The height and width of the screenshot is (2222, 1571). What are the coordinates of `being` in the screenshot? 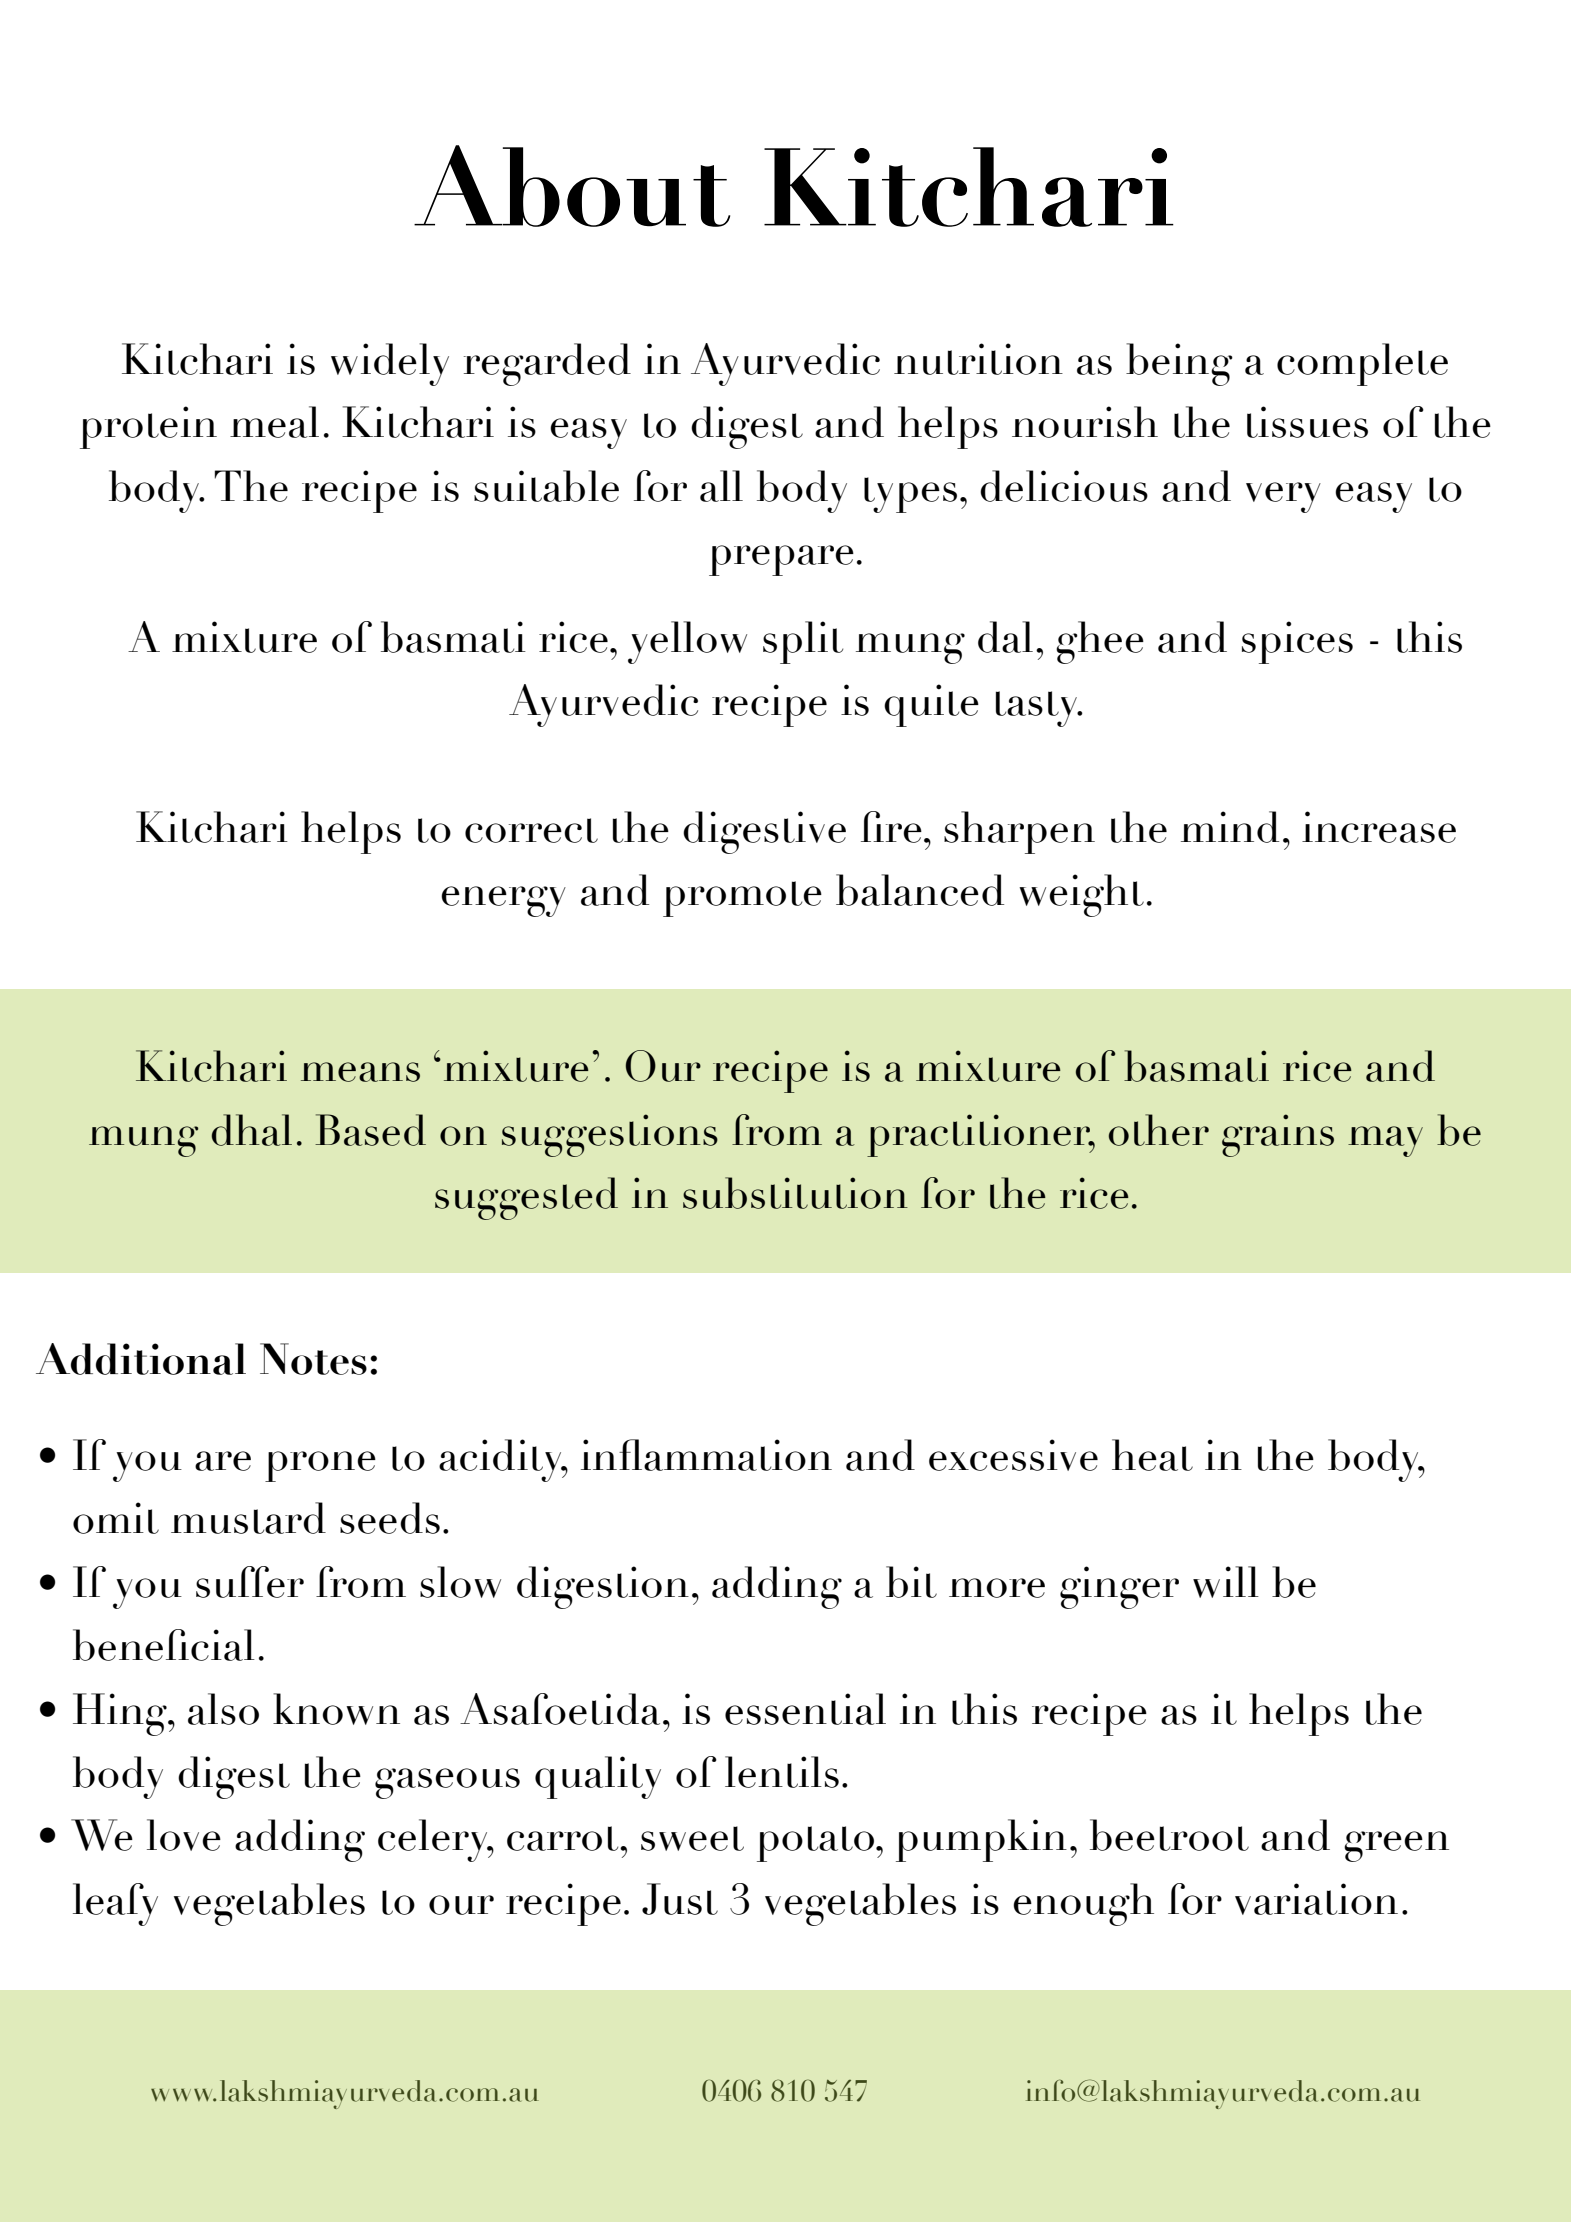 It's located at (1179, 364).
